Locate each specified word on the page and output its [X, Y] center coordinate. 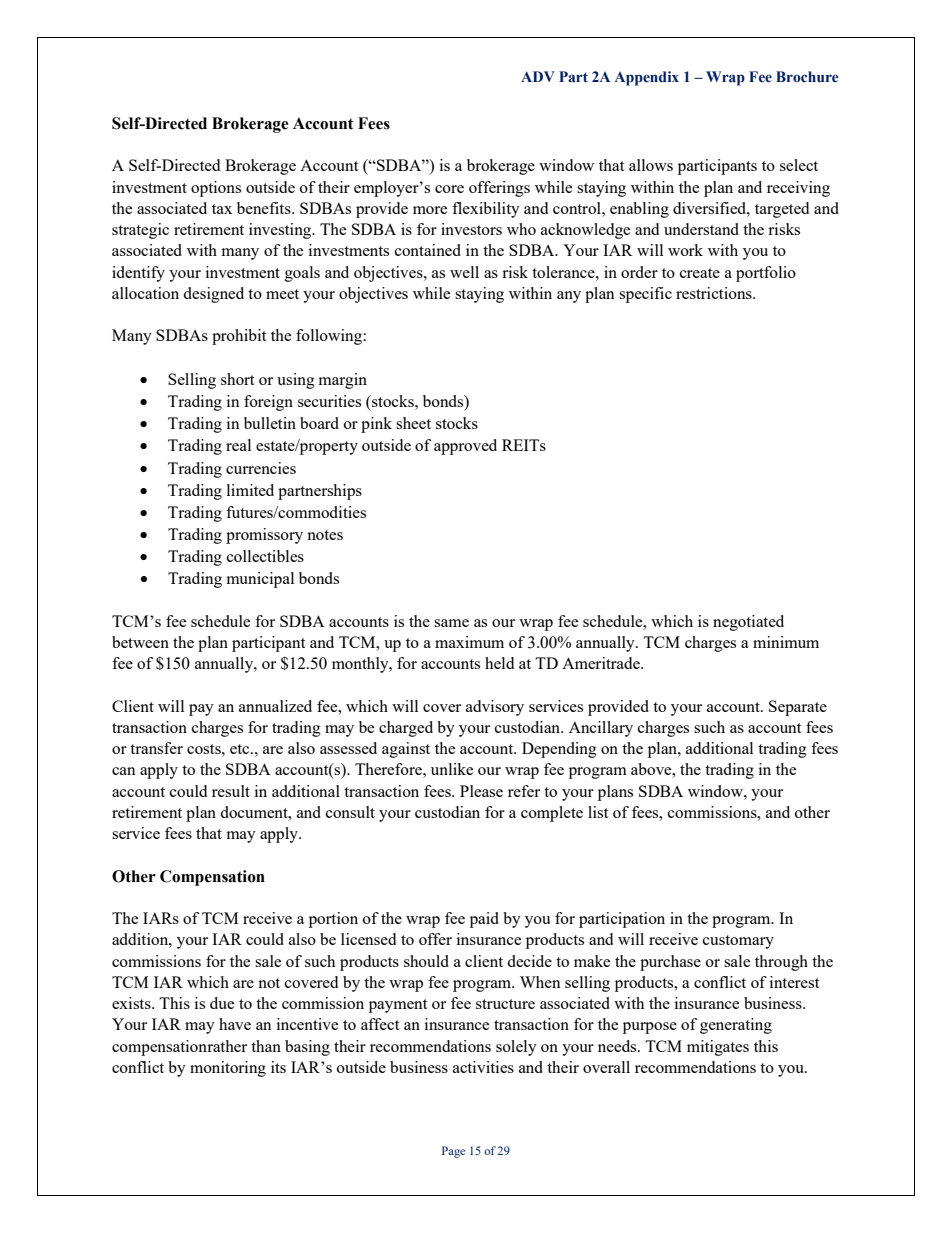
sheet [413, 423]
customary [738, 942]
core [449, 189]
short [237, 379]
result [231, 791]
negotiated [748, 623]
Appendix [646, 78]
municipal [260, 580]
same [451, 623]
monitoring [228, 1069]
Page [453, 1152]
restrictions [715, 293]
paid [484, 920]
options [216, 189]
